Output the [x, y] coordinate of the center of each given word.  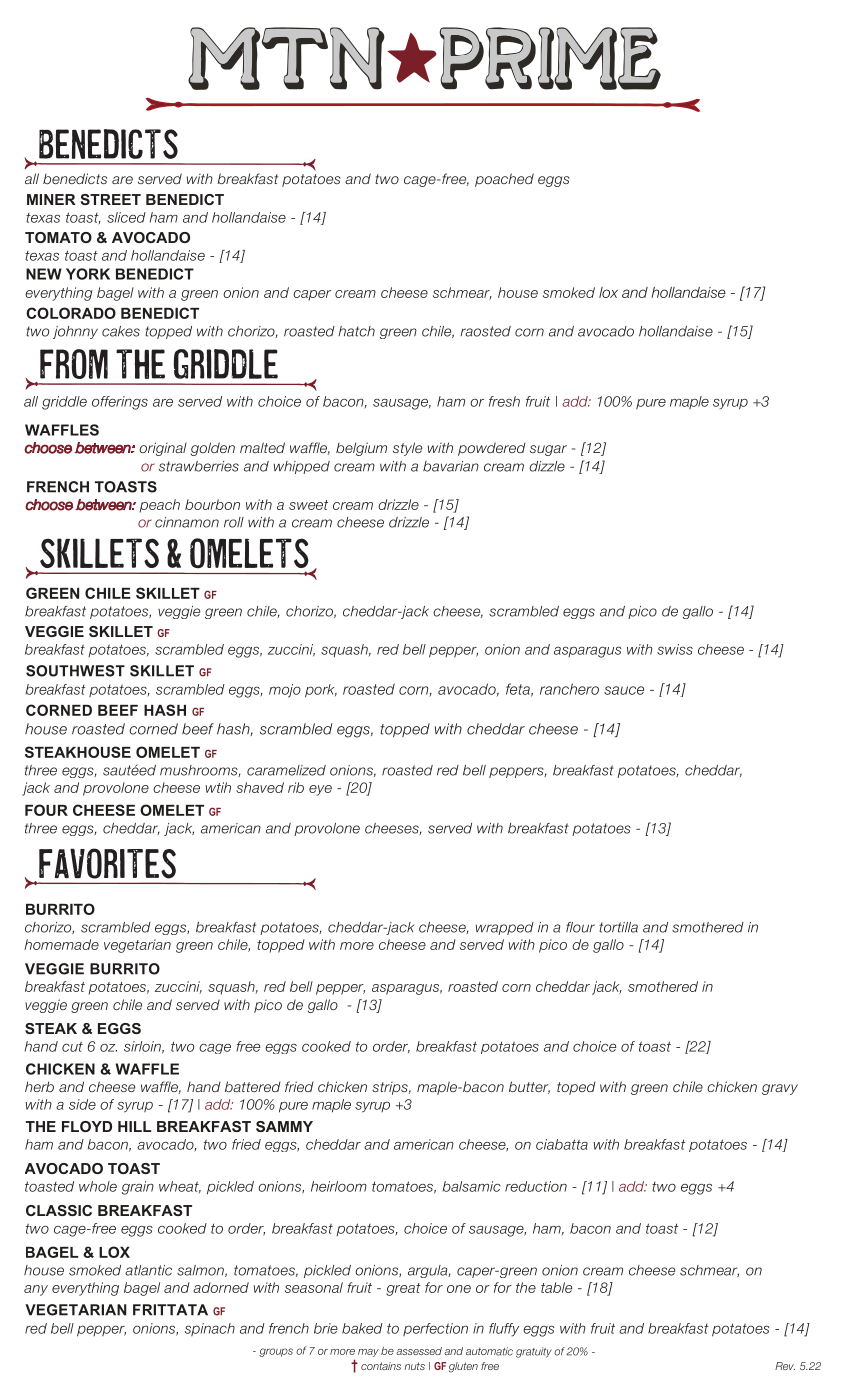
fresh [504, 401]
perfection [435, 1329]
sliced [126, 217]
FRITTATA [170, 1310]
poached [504, 180]
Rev [785, 1366]
